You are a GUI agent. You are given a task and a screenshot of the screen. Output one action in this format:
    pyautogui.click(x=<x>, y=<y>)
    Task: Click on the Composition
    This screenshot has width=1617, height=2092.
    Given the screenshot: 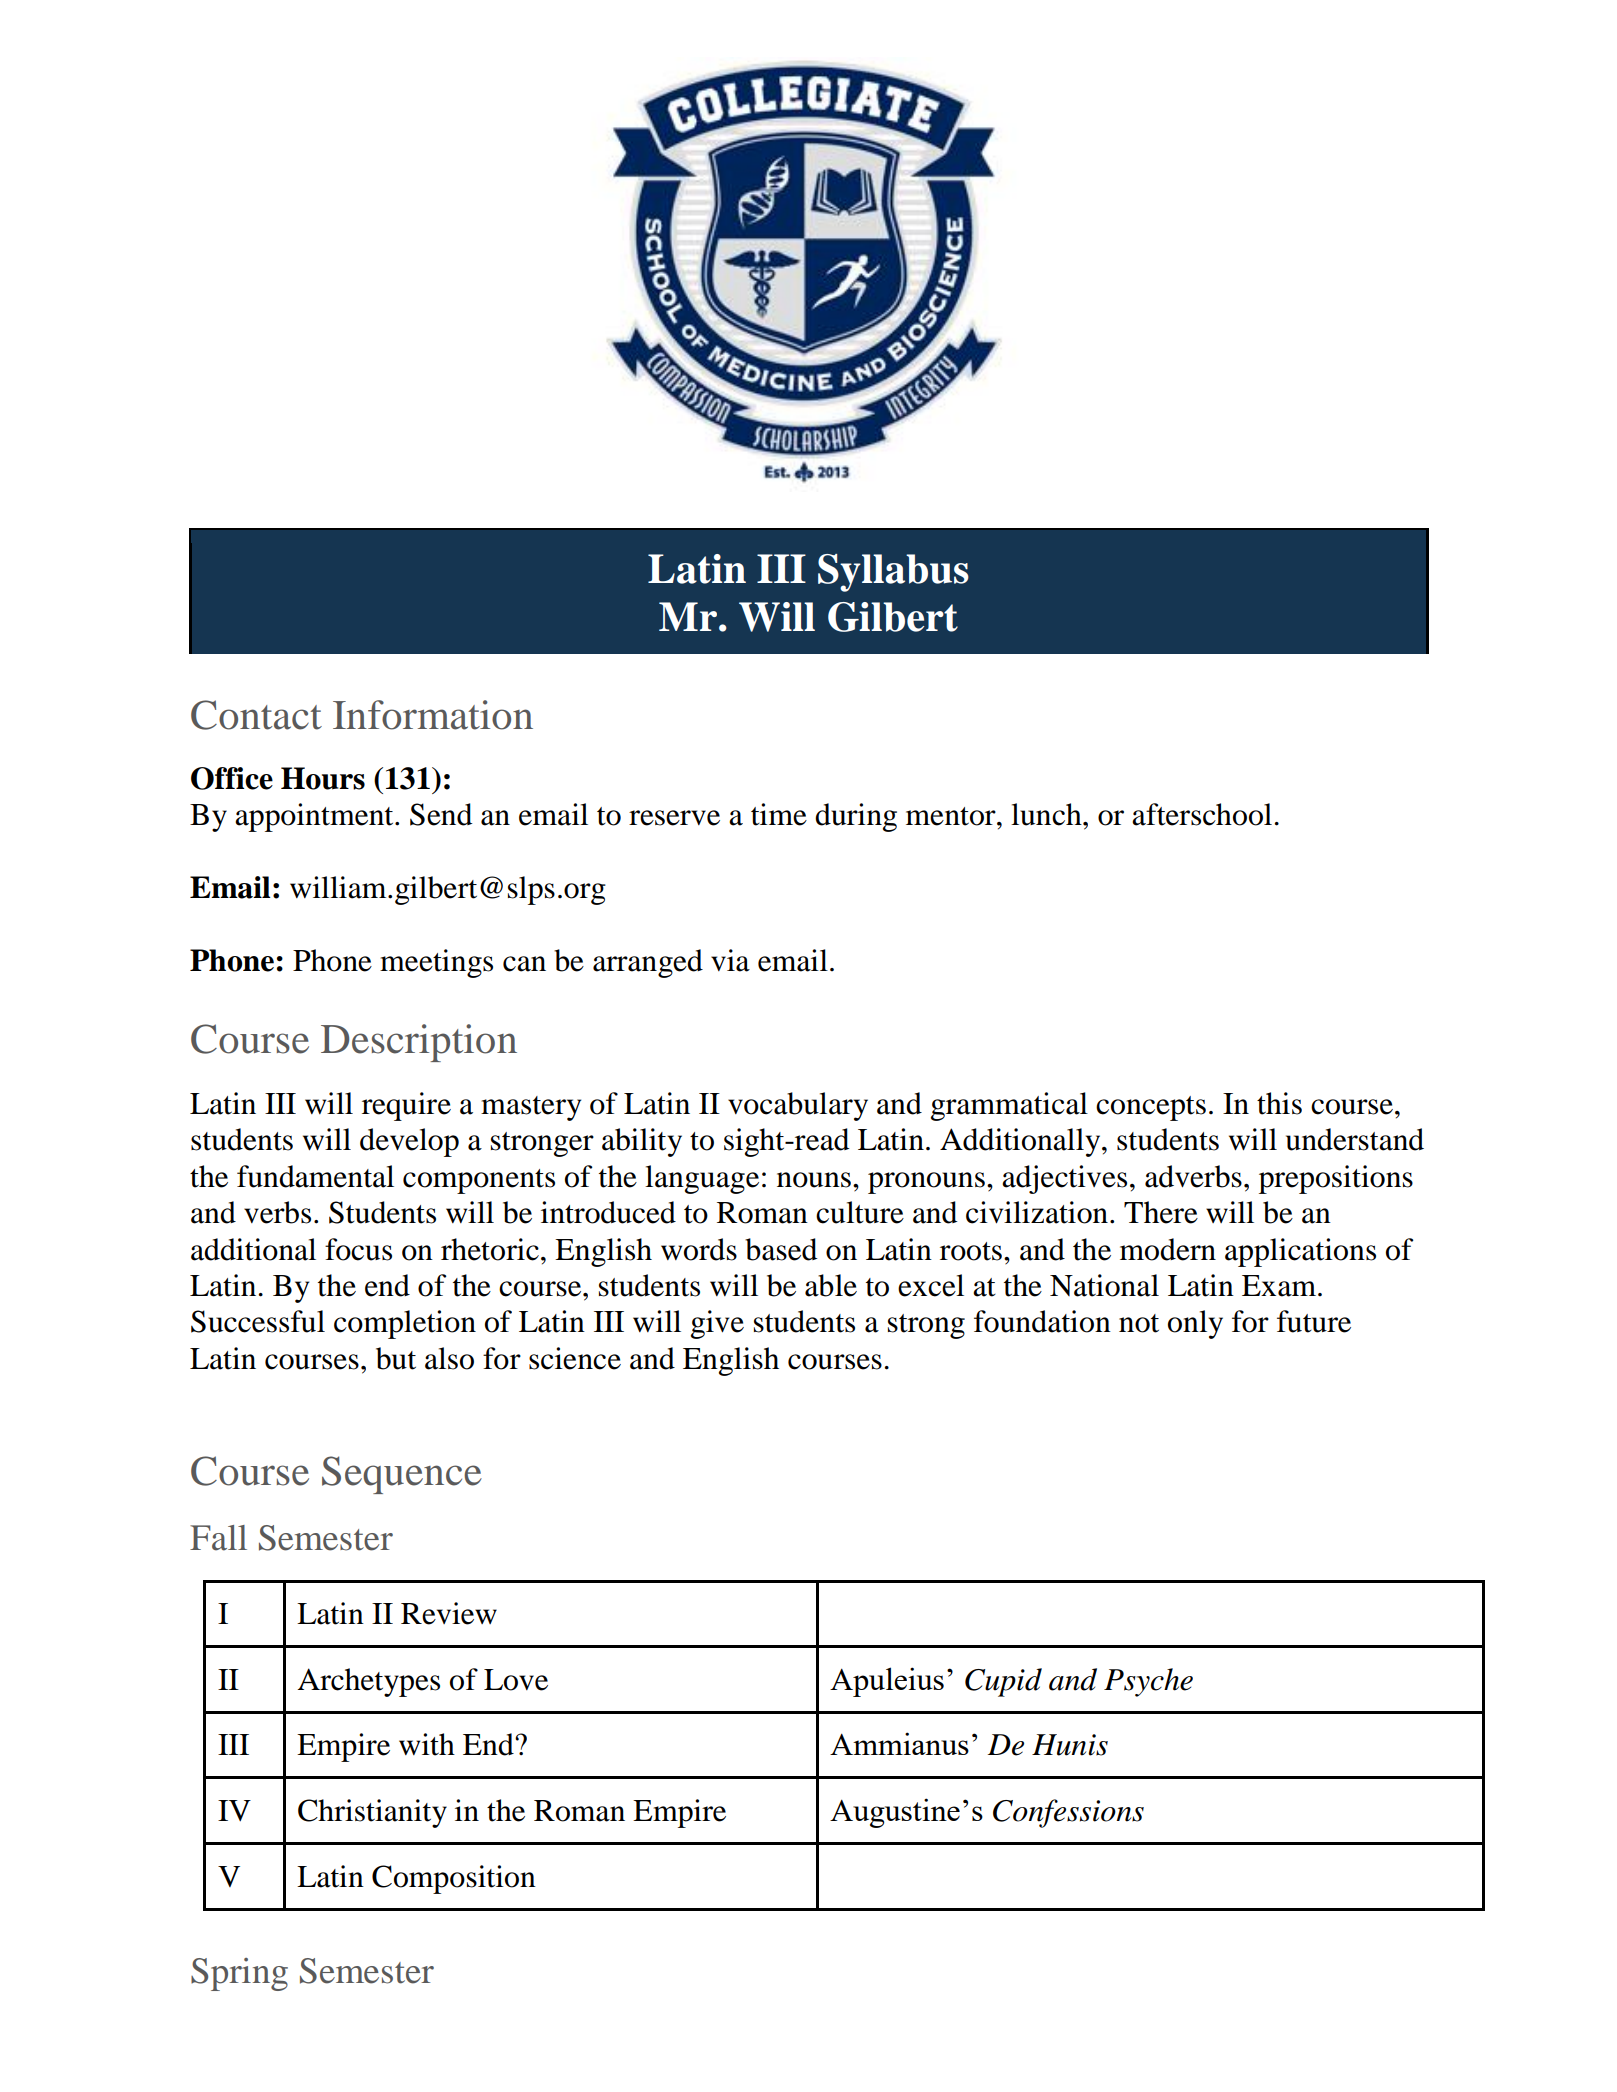 What is the action you would take?
    pyautogui.click(x=454, y=1879)
